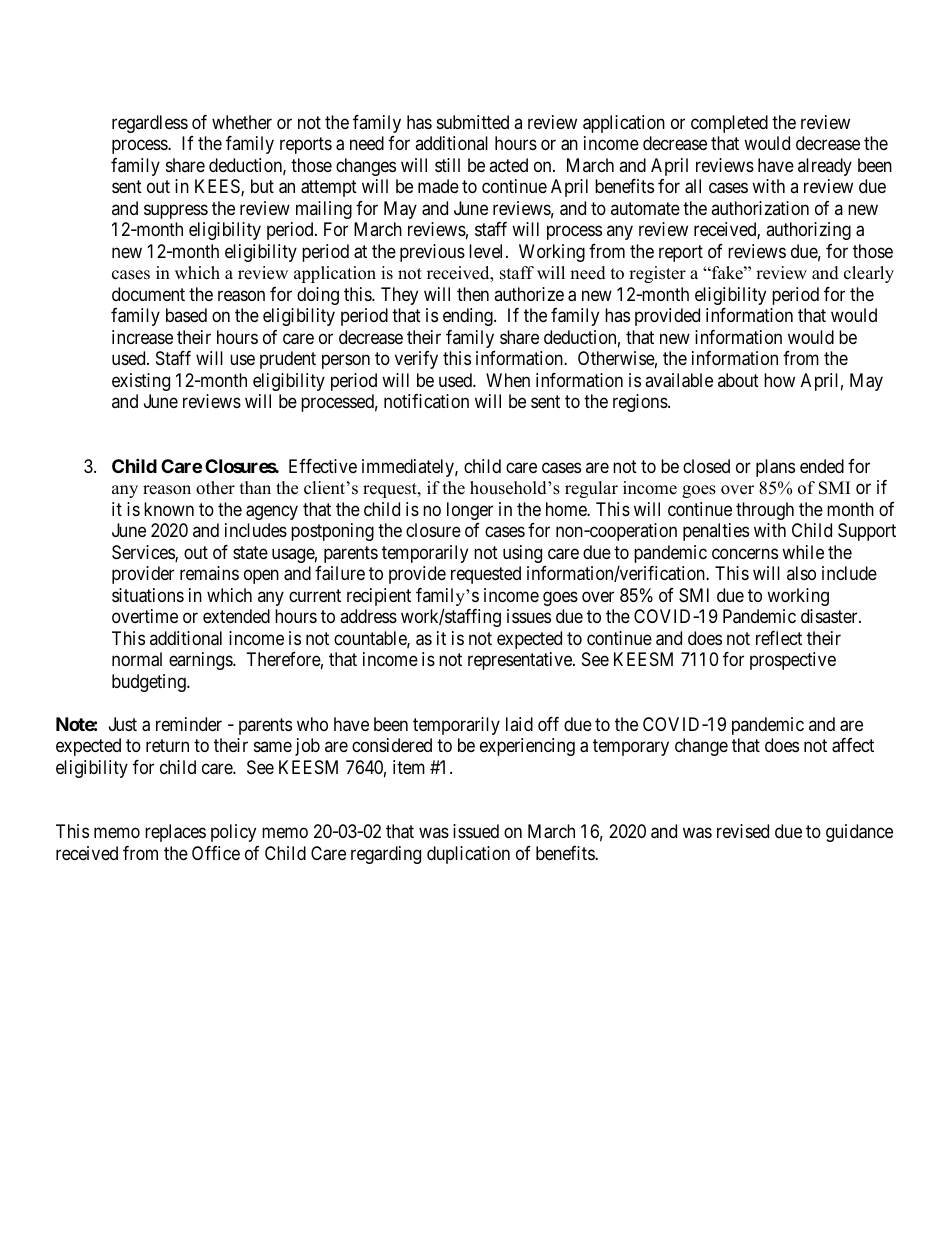 The image size is (952, 1233). I want to click on When, so click(508, 380).
